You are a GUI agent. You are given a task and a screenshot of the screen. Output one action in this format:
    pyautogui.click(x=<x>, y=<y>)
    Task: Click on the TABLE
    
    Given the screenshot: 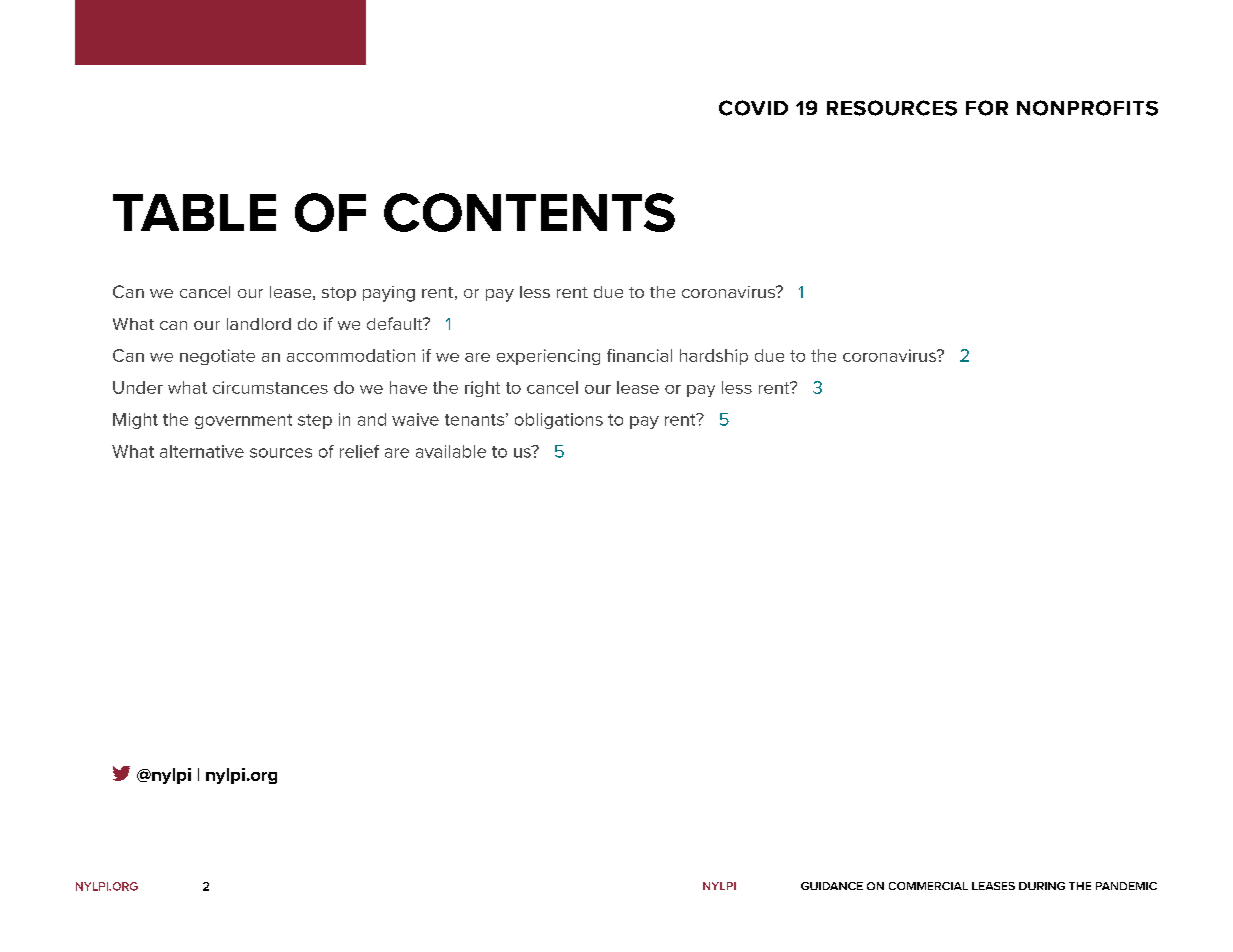 What is the action you would take?
    pyautogui.click(x=194, y=212)
